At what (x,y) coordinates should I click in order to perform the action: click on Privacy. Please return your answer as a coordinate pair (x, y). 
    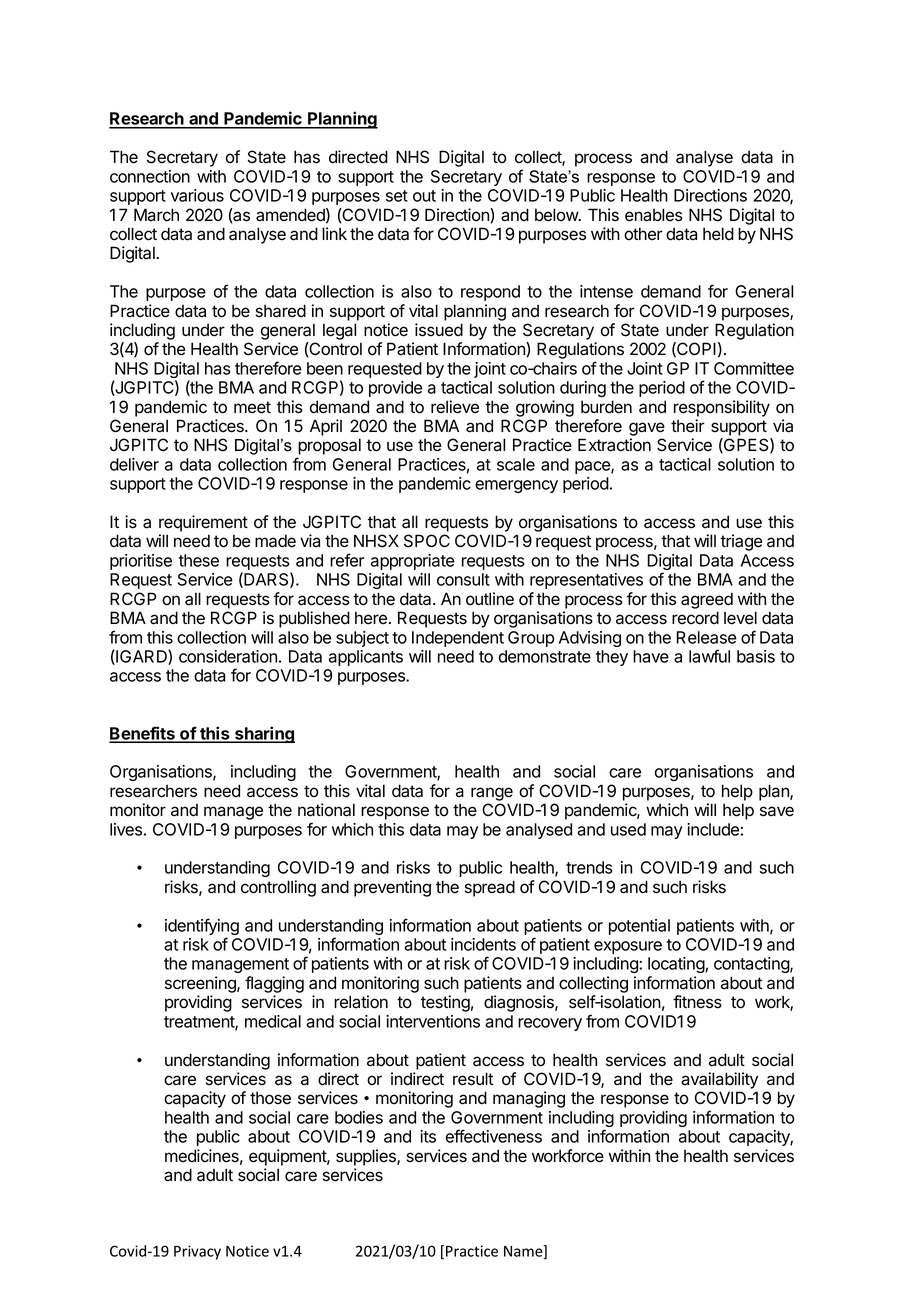
    Looking at the image, I should click on (197, 1252).
